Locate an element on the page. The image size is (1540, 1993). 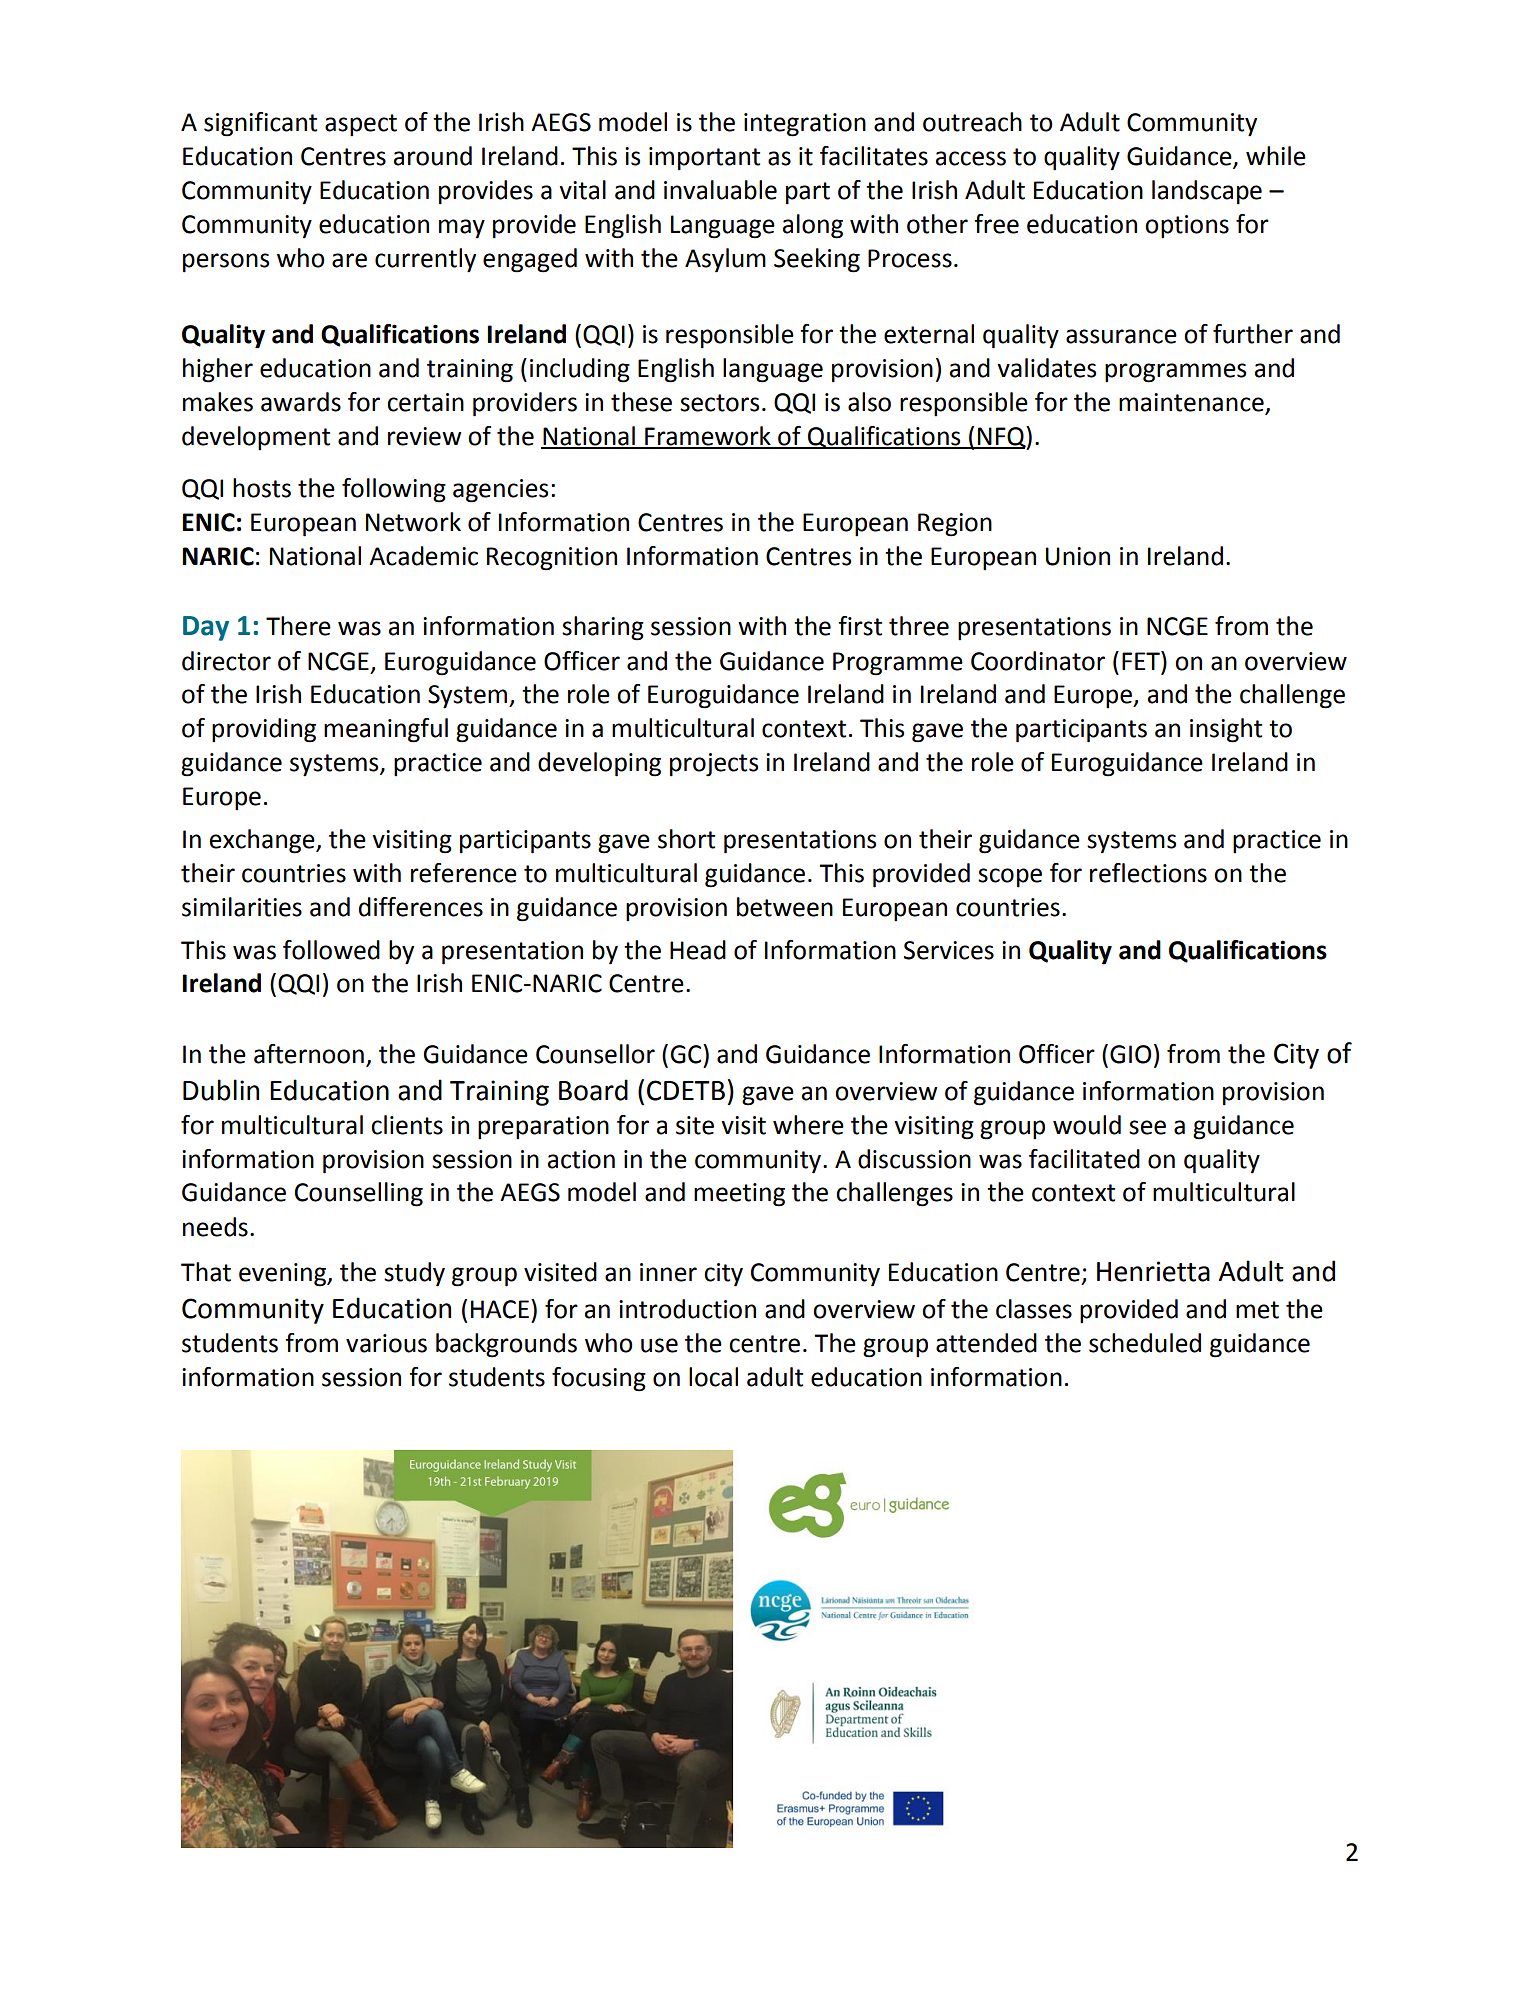
Head is located at coordinates (698, 950).
